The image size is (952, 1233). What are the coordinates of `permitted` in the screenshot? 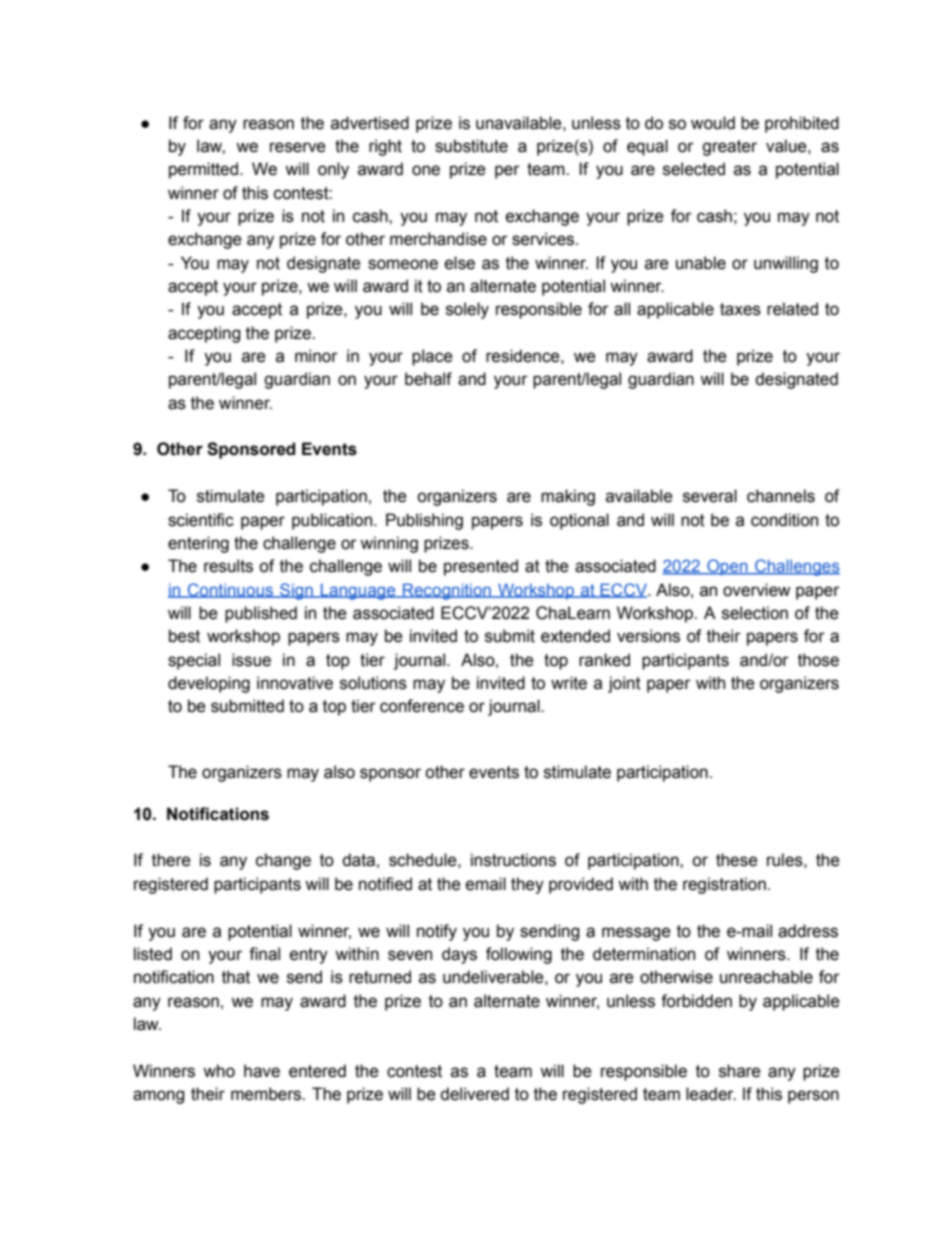 It's located at (205, 170).
